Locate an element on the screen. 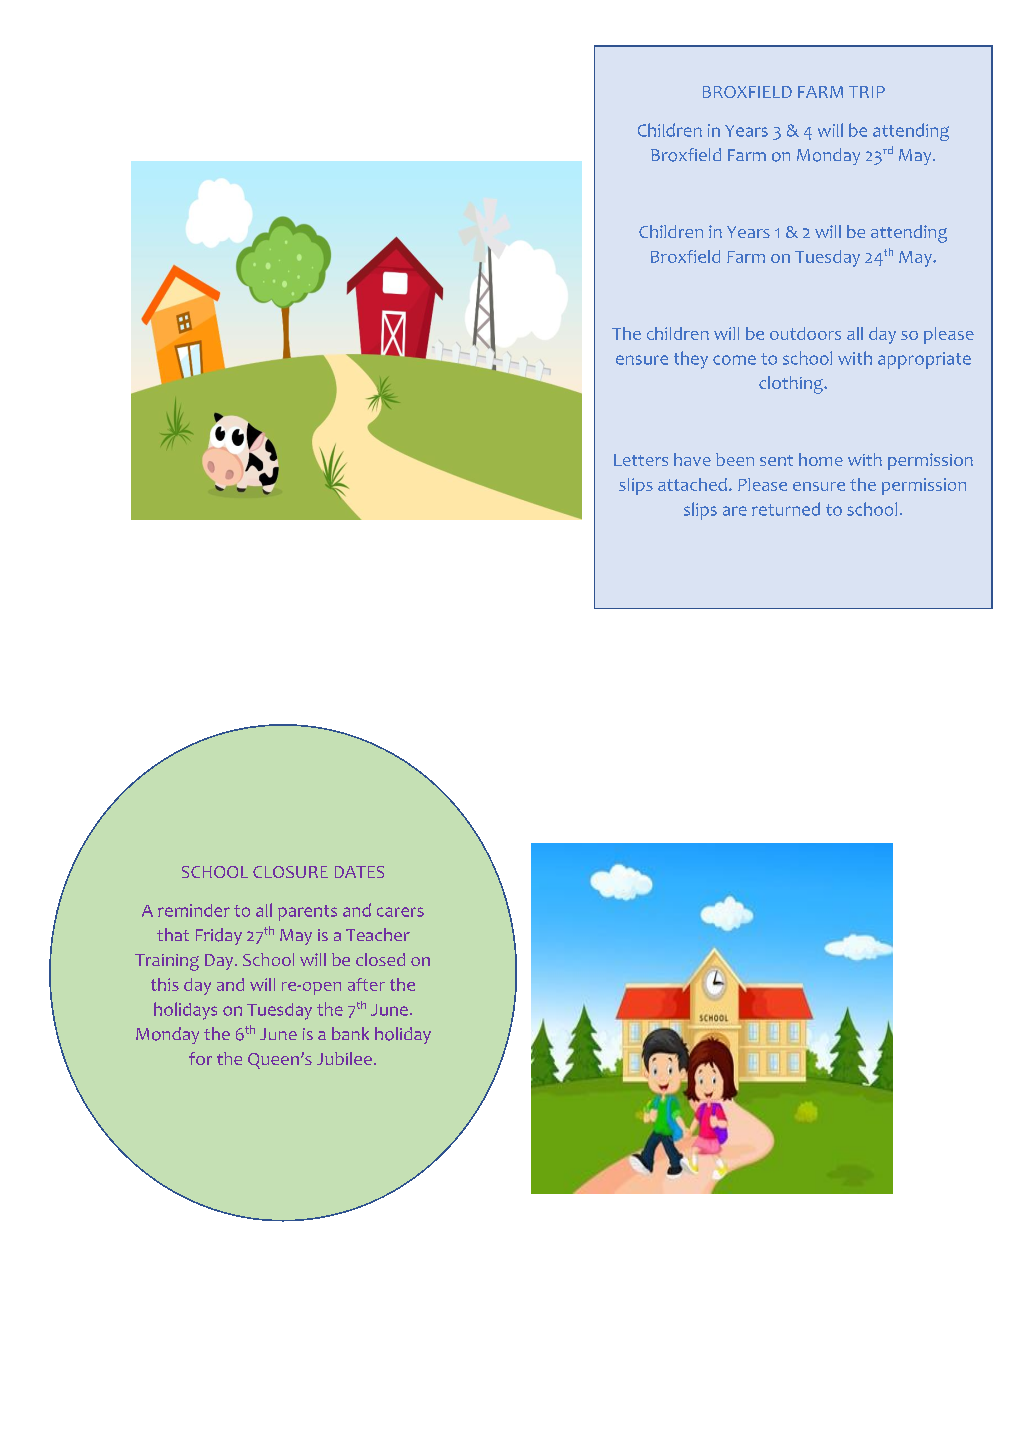 This screenshot has width=1017, height=1438. clothing is located at coordinates (792, 385).
